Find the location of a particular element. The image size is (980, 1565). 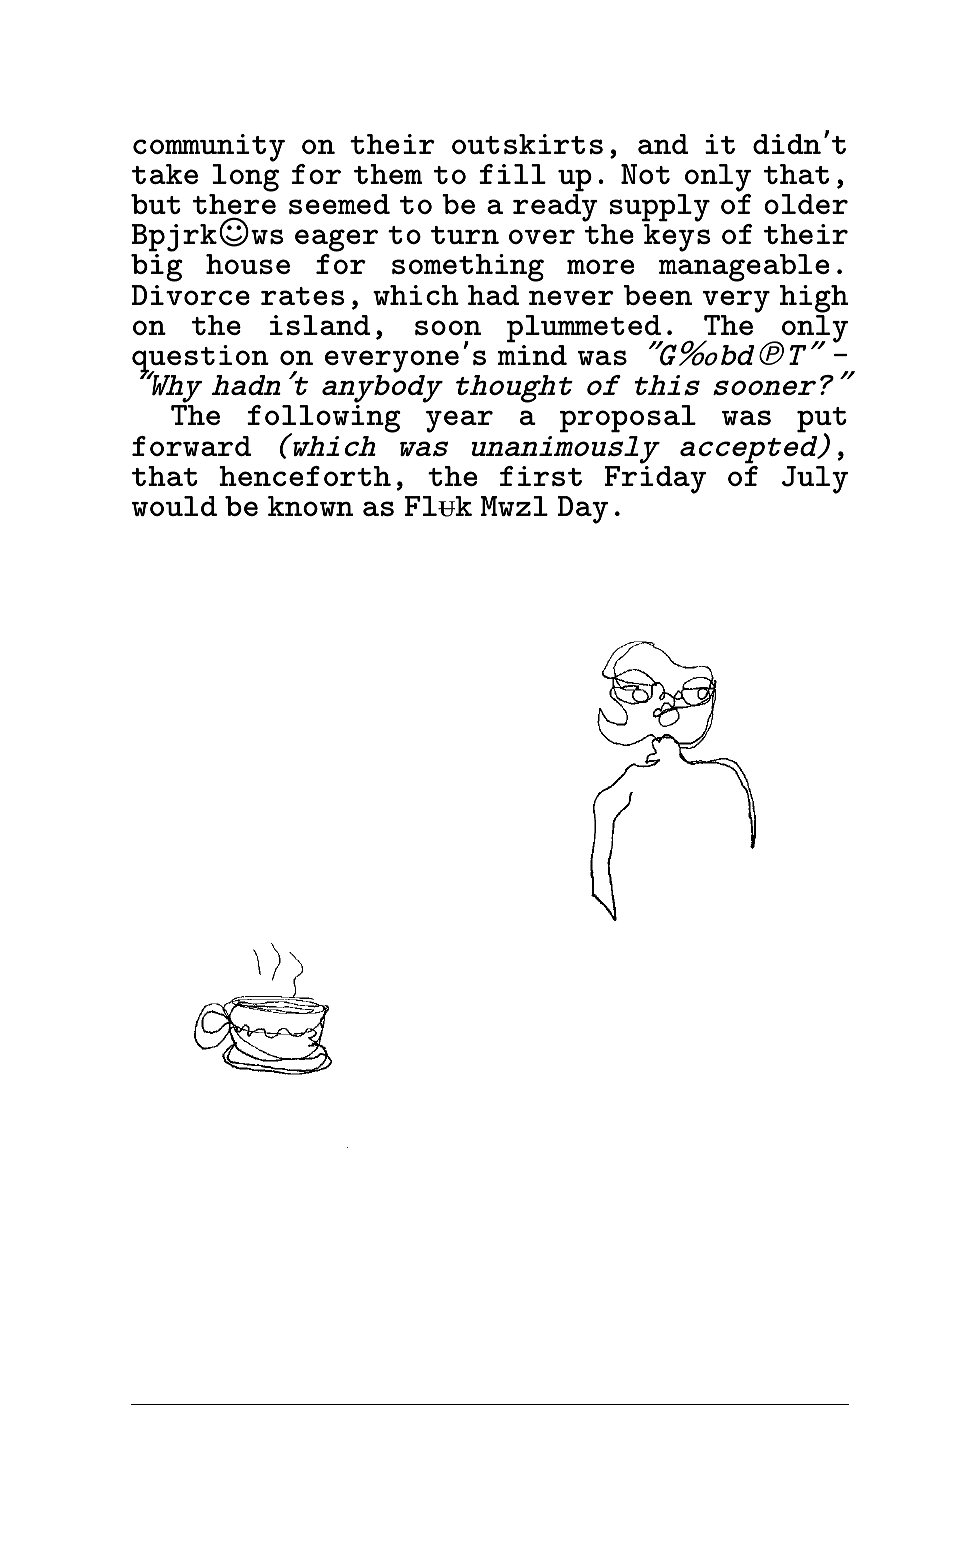

community is located at coordinates (209, 148).
